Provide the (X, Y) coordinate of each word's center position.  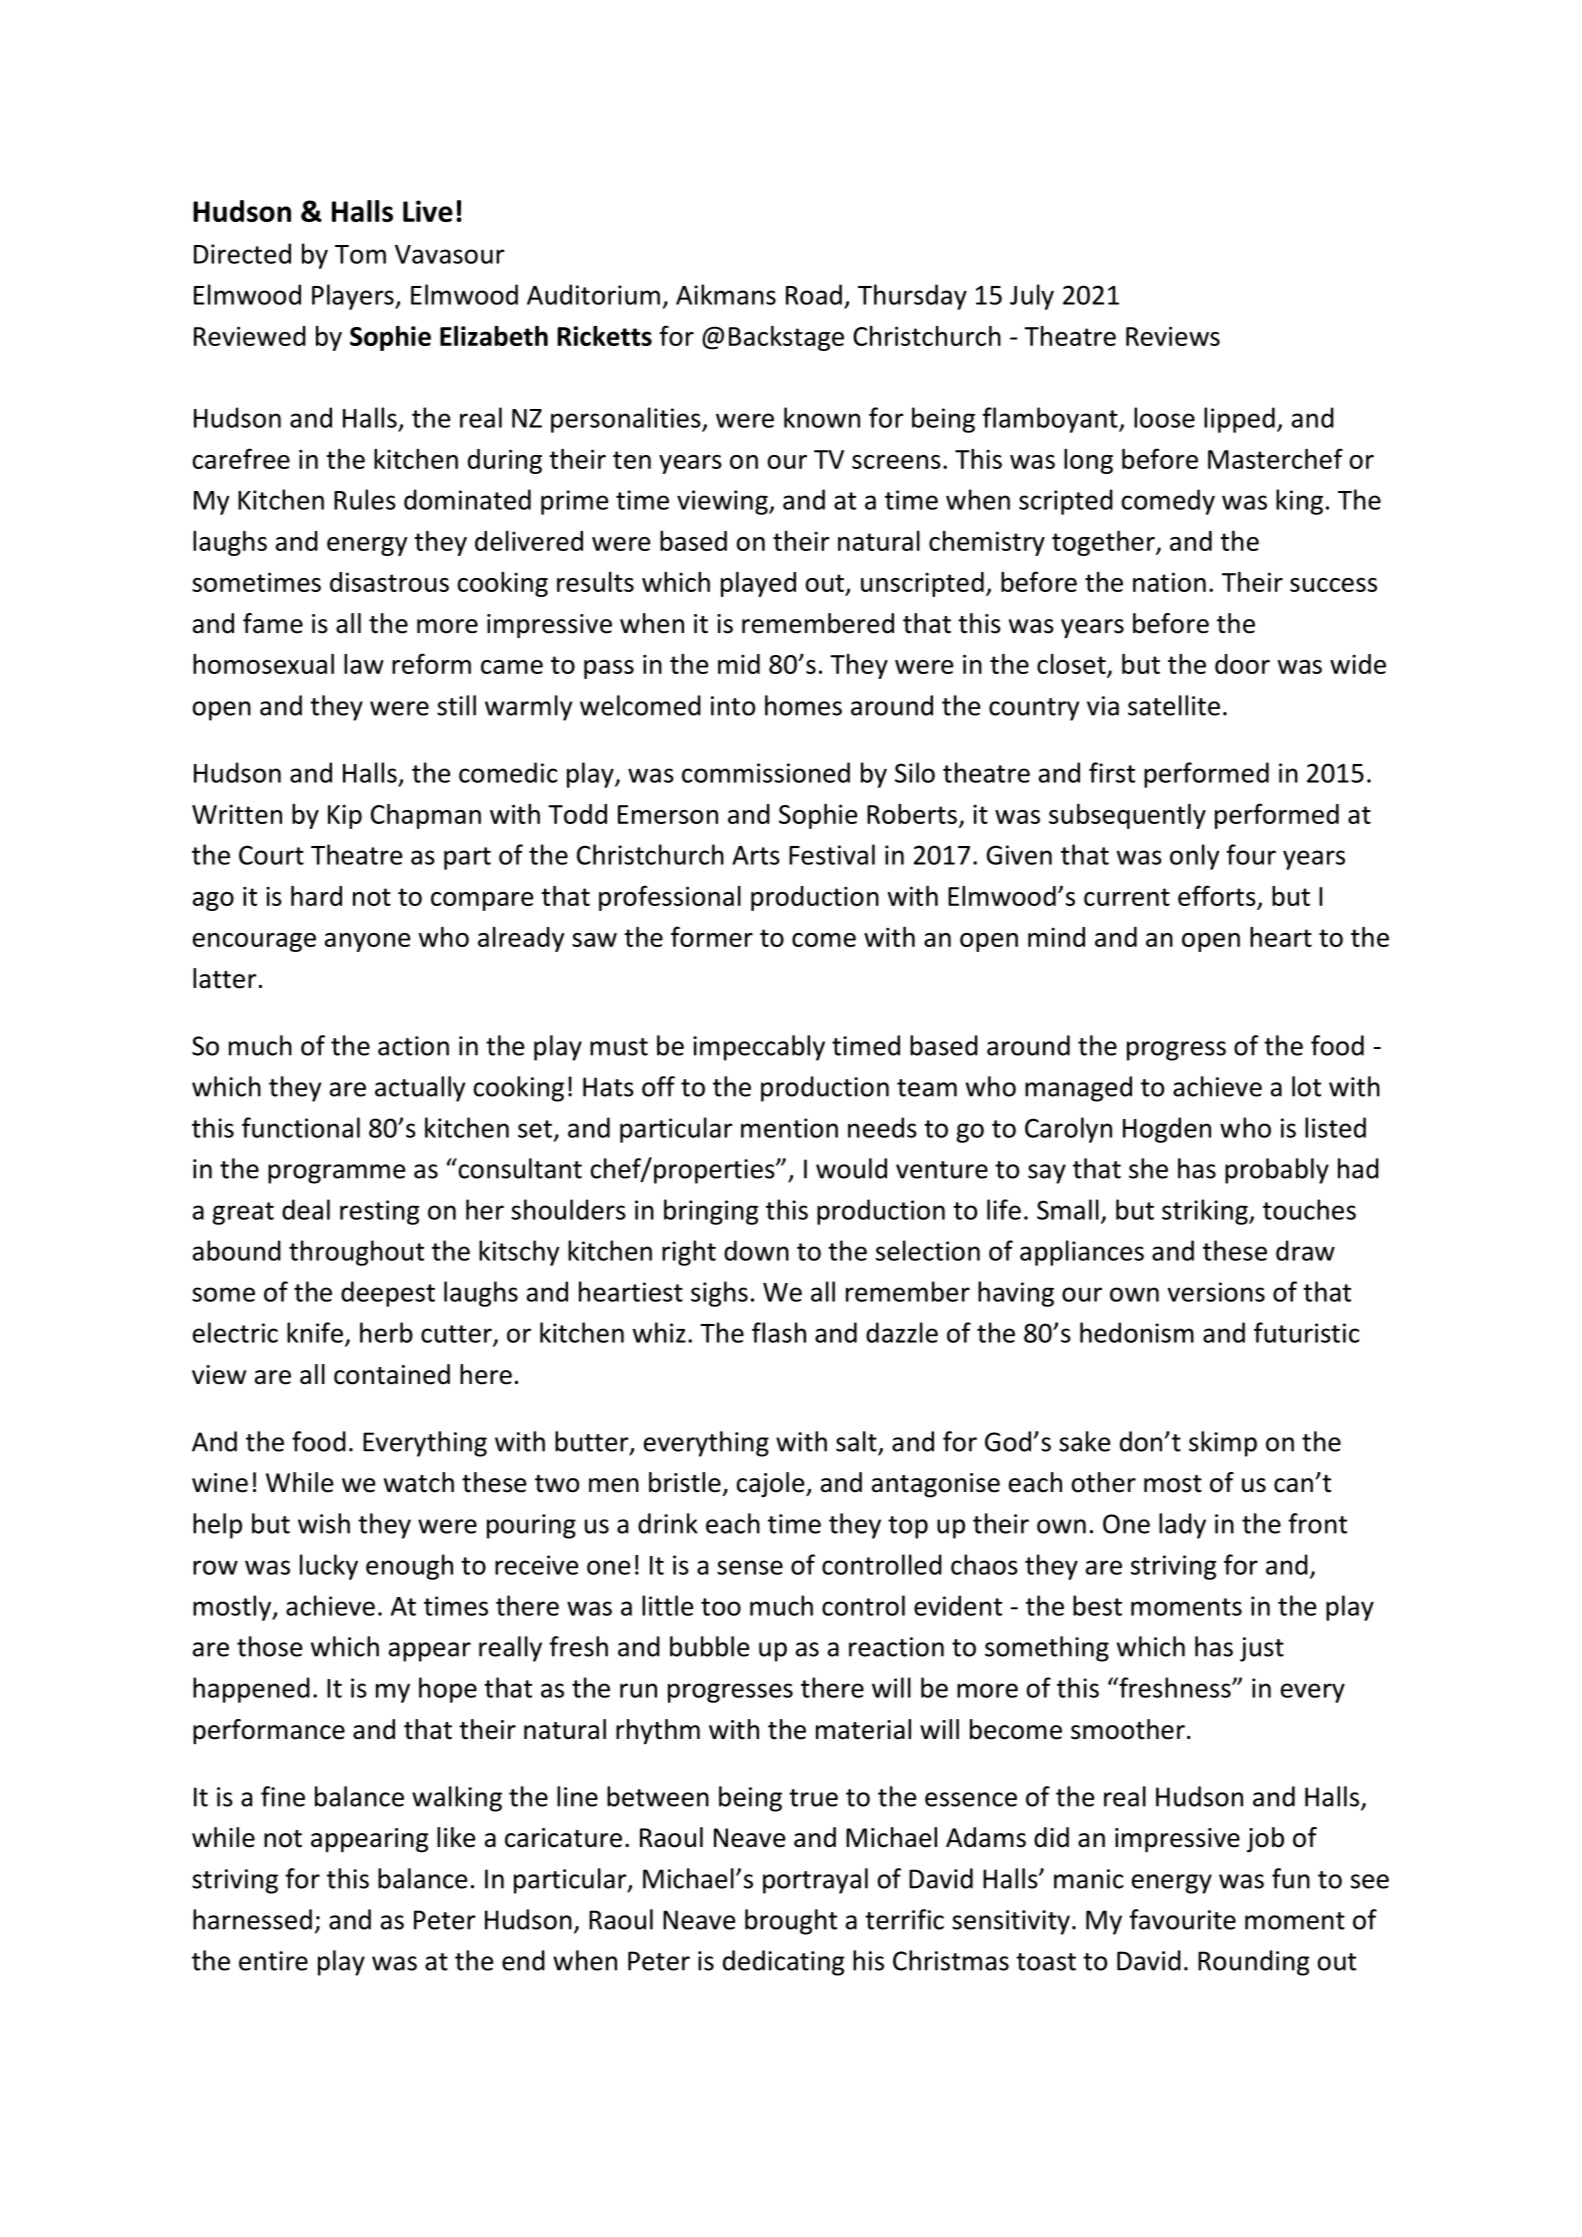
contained (392, 1374)
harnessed (252, 1919)
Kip (345, 816)
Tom (360, 254)
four (1251, 854)
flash (779, 1332)
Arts (756, 855)
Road (814, 294)
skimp (1223, 1444)
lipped (1239, 420)
